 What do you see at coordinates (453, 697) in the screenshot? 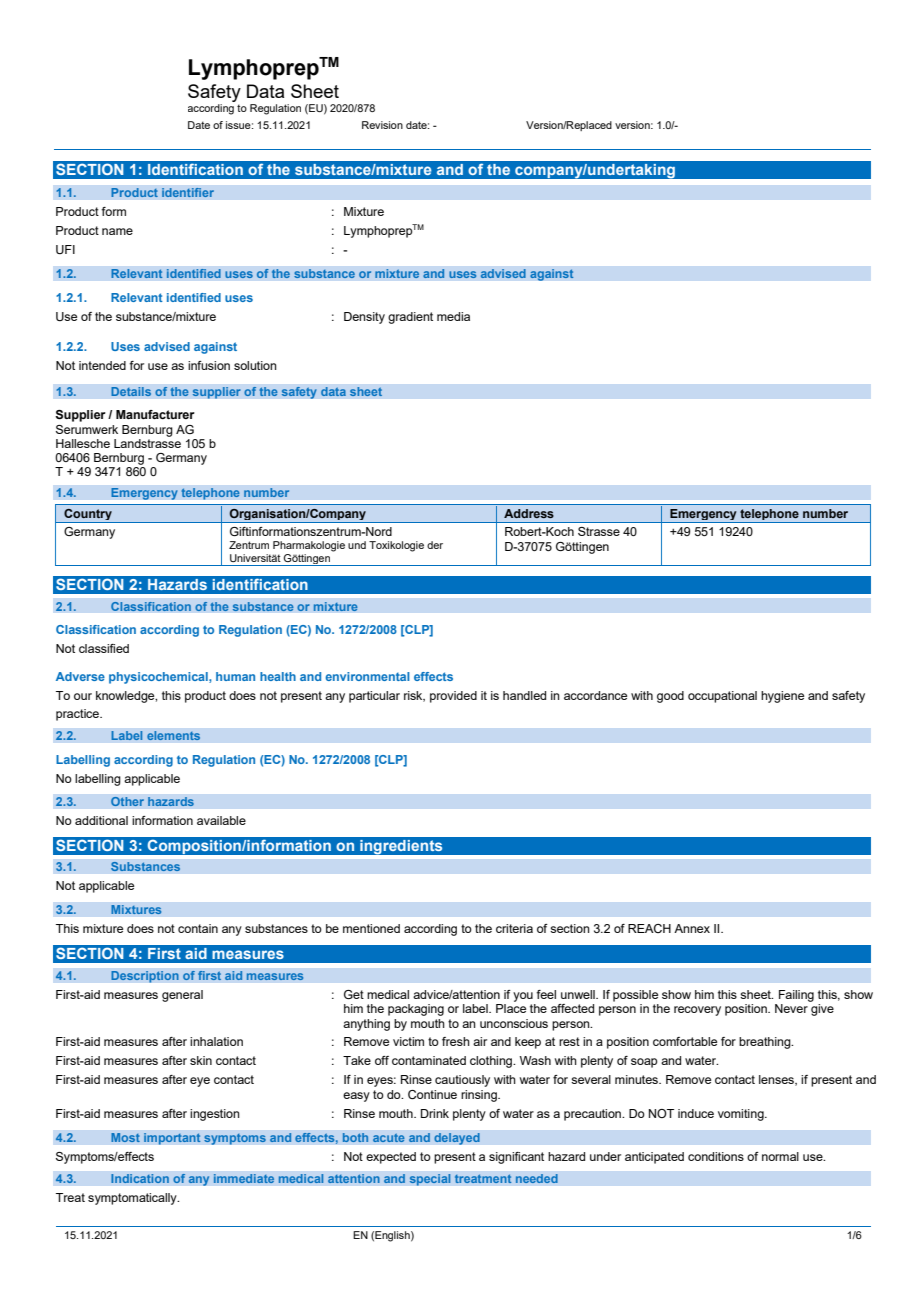
I see `provided` at bounding box center [453, 697].
